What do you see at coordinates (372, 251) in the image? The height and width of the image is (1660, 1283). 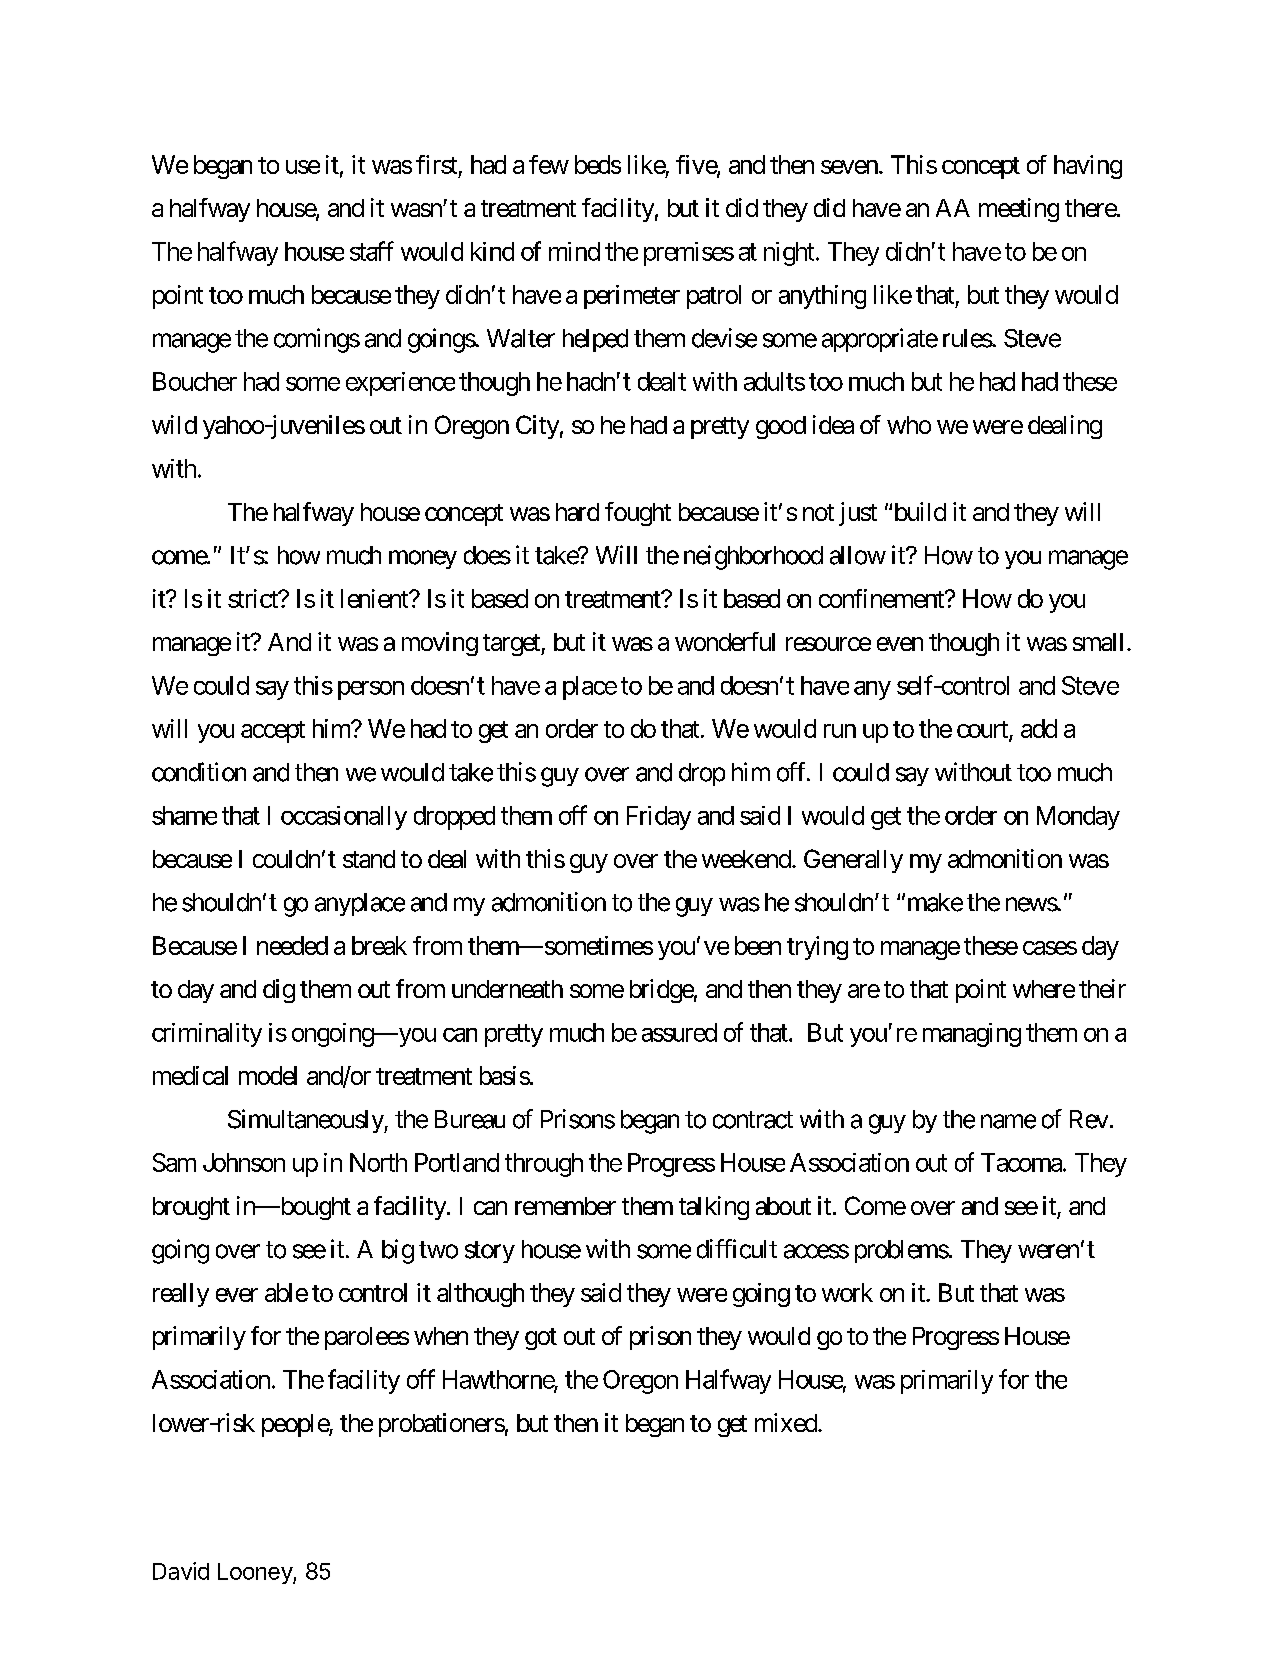 I see `staff` at bounding box center [372, 251].
